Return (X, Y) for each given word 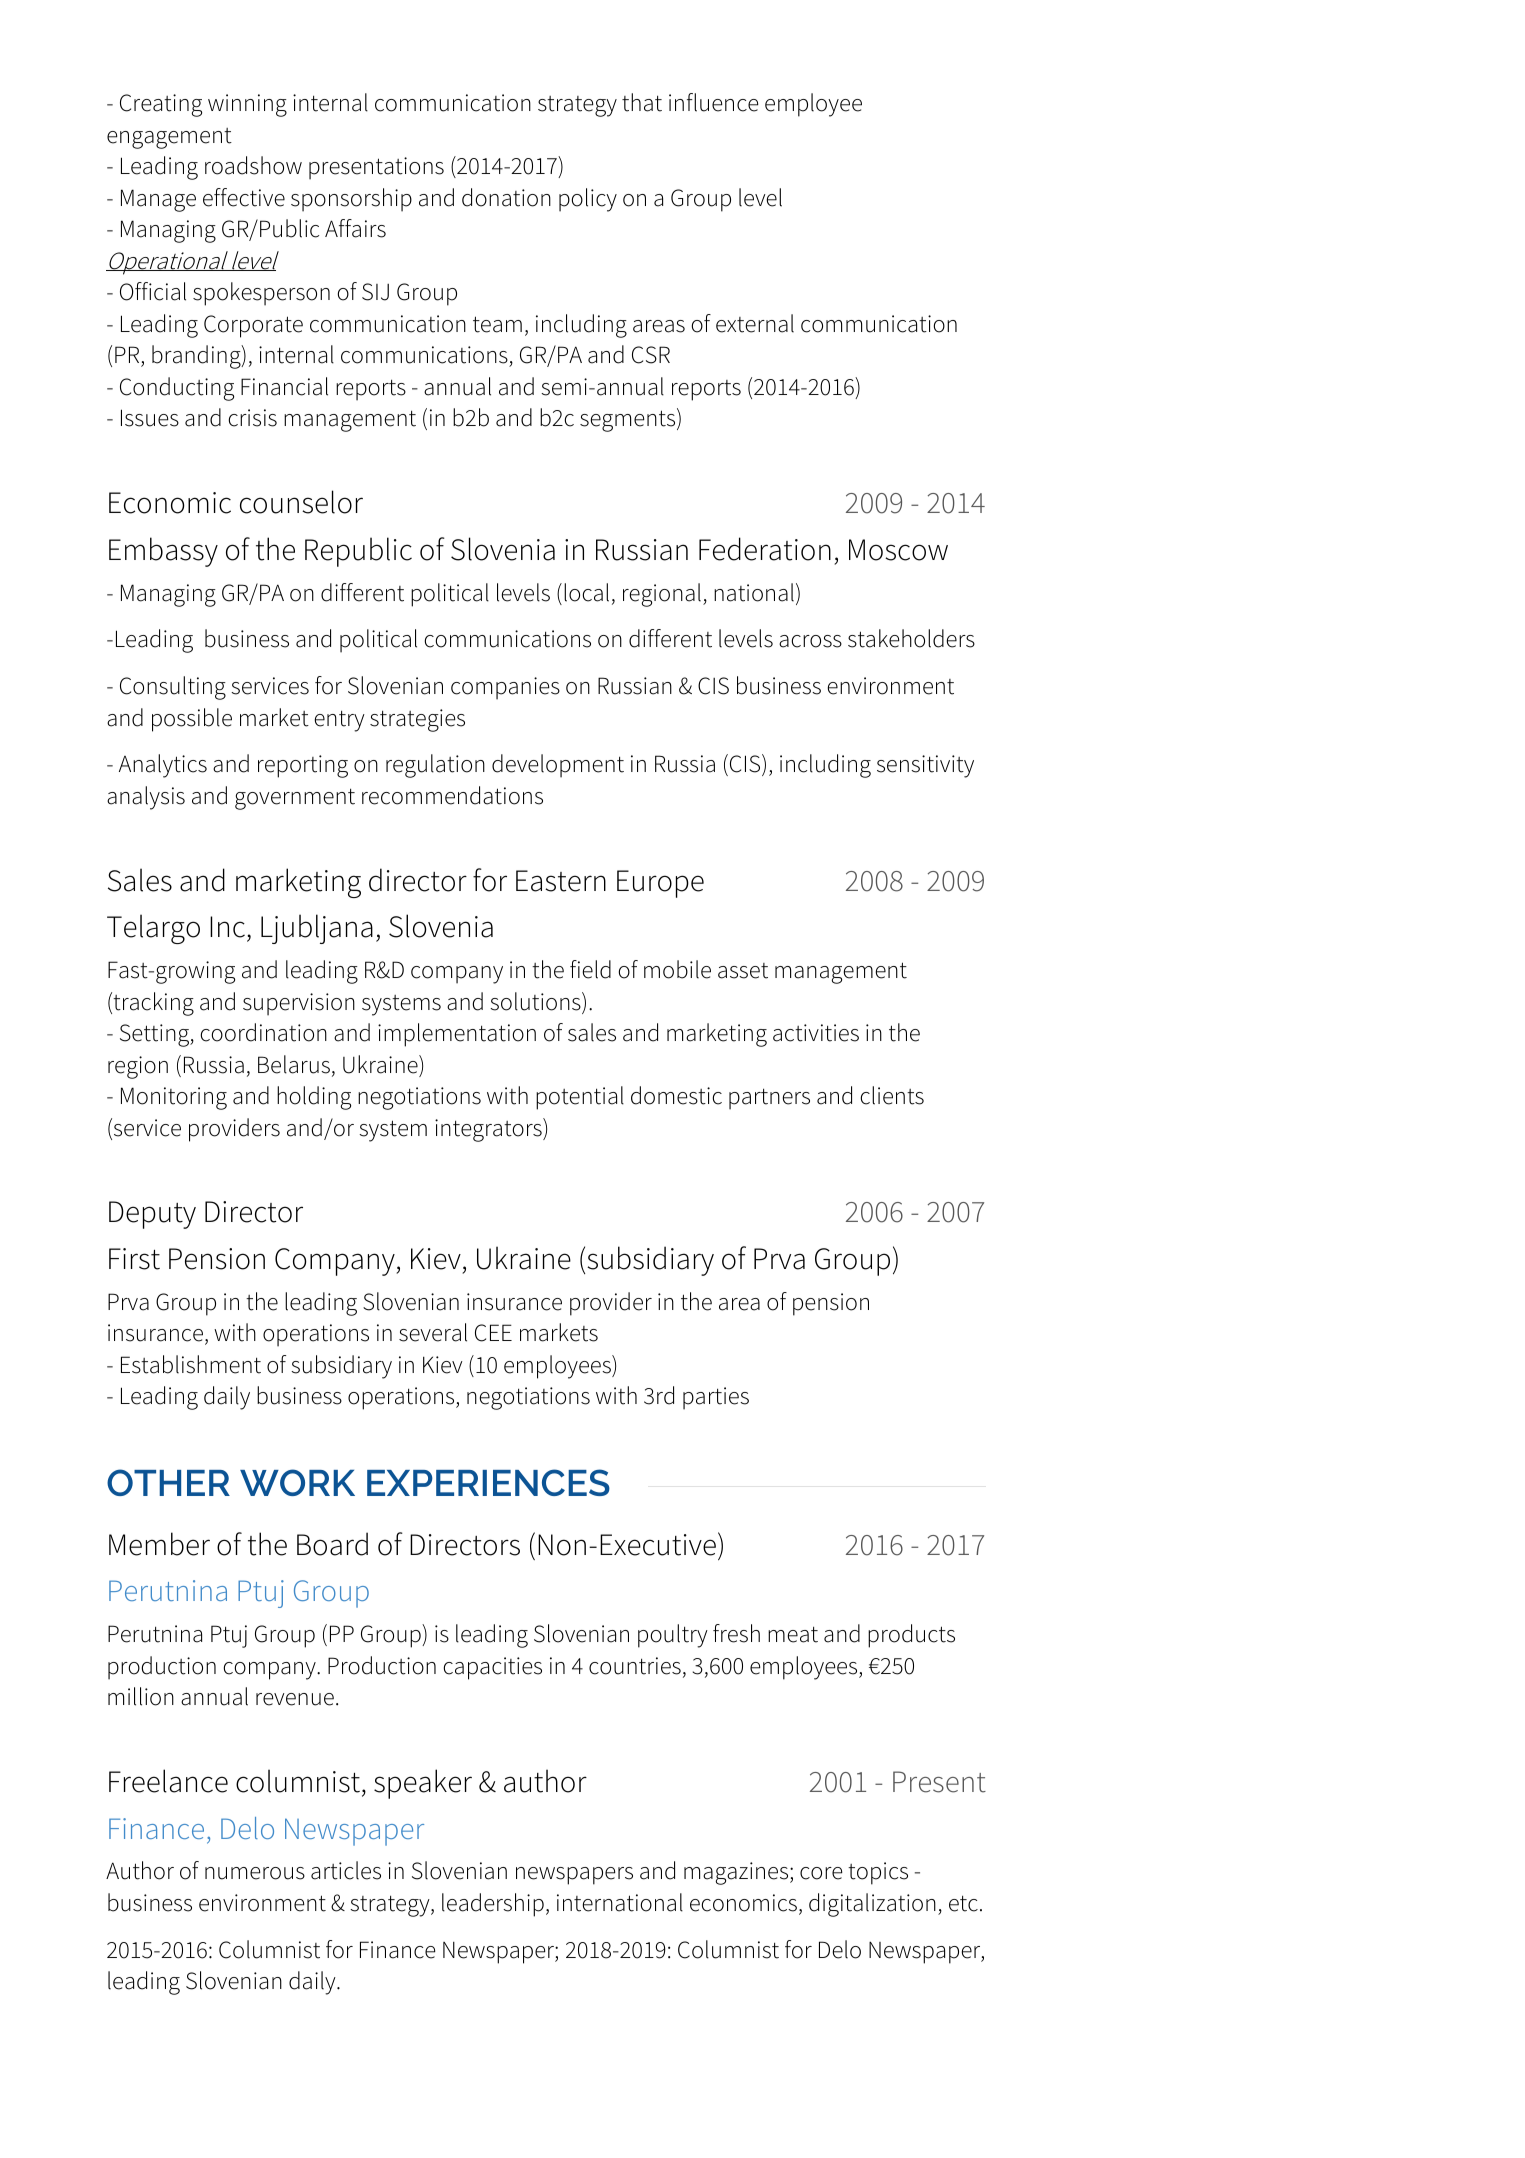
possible (192, 720)
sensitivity (925, 766)
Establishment (191, 1364)
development (558, 766)
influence (714, 102)
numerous (255, 1873)
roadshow (253, 165)
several (433, 1332)
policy (588, 200)
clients (892, 1095)
